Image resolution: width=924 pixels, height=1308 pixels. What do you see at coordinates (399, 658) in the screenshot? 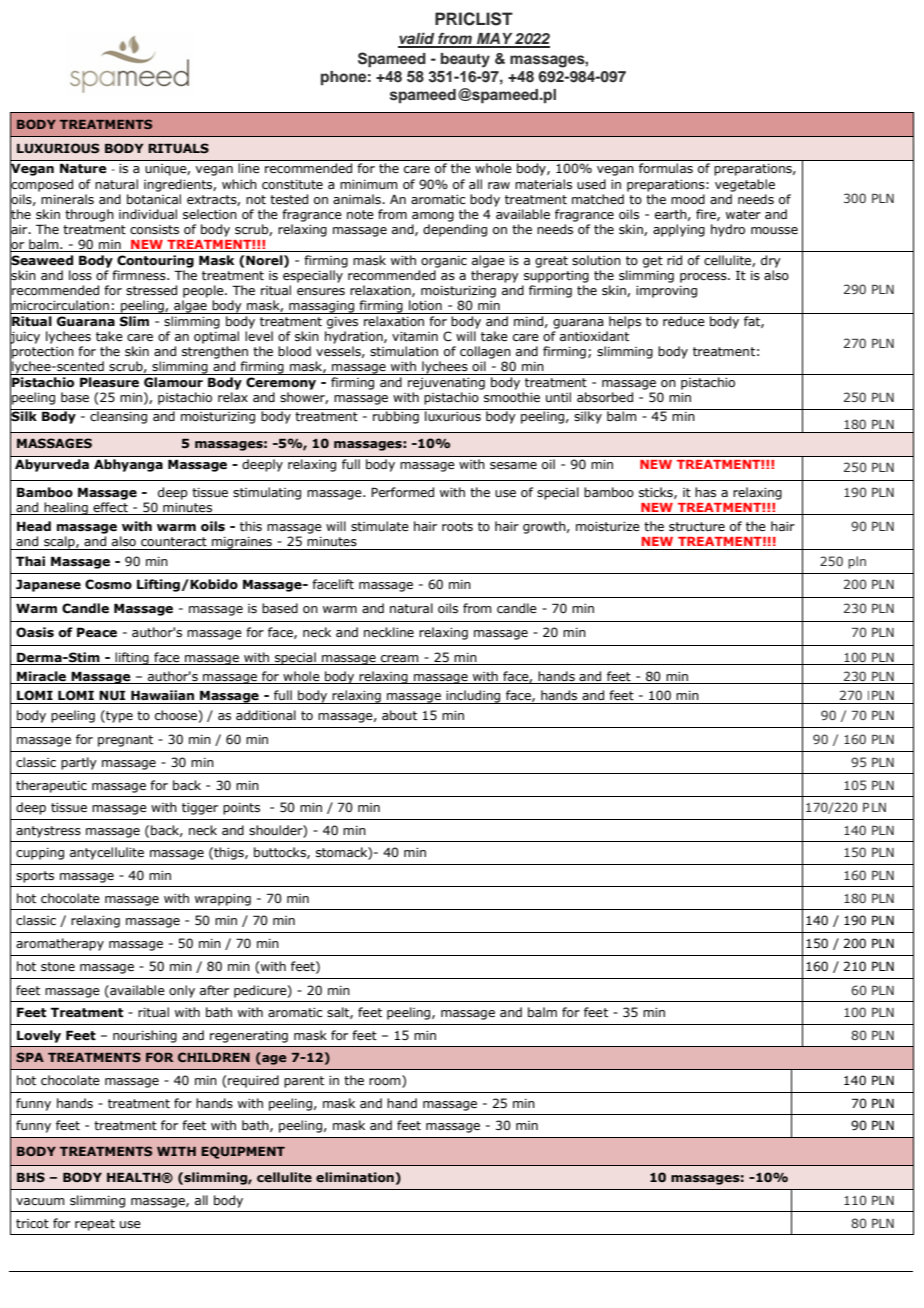
I see `cream` at bounding box center [399, 658].
